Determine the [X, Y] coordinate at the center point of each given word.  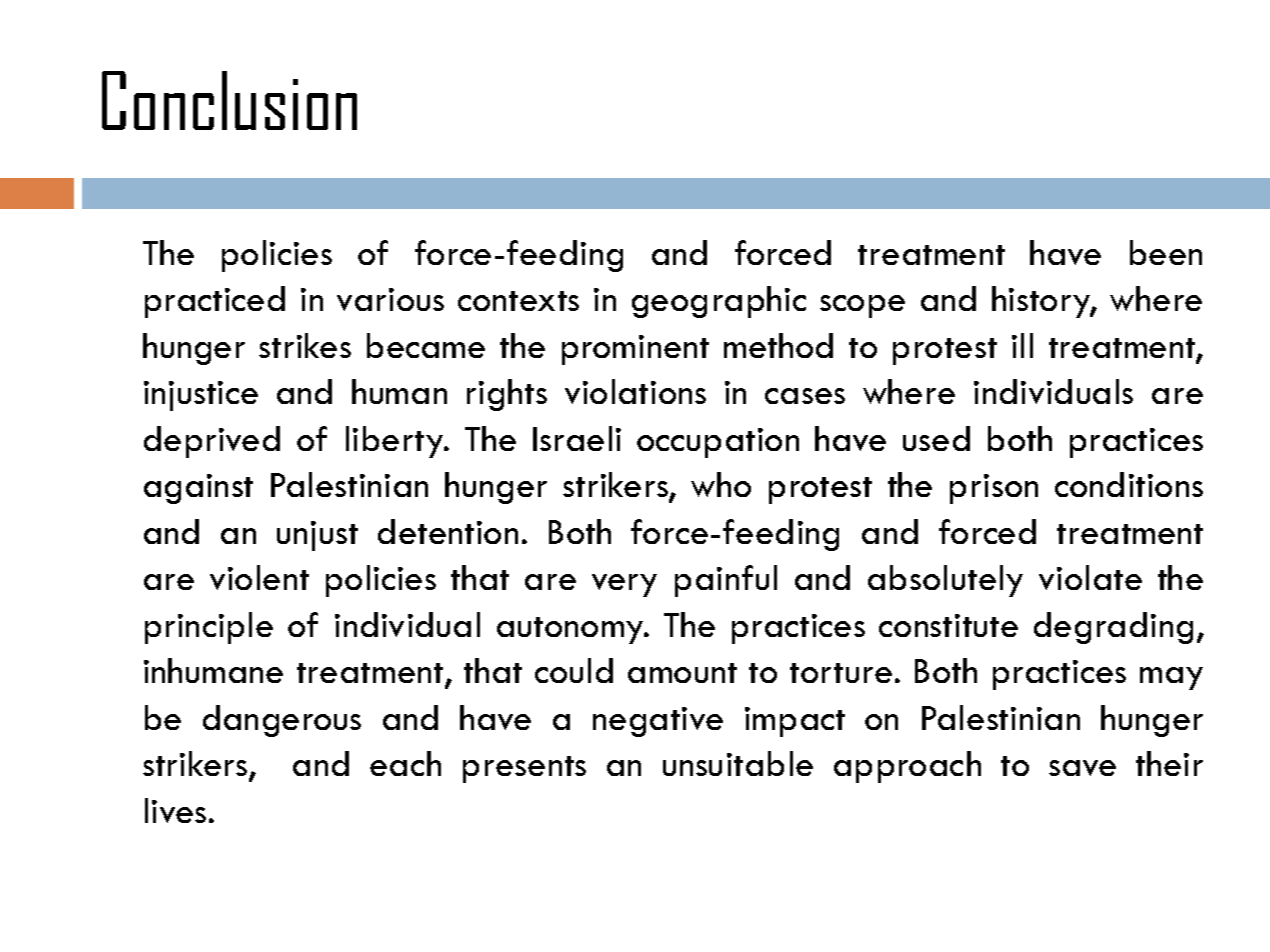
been [1166, 252]
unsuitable [738, 763]
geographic [719, 302]
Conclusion [229, 100]
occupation [718, 443]
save [1082, 768]
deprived [212, 442]
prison [994, 489]
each [405, 763]
